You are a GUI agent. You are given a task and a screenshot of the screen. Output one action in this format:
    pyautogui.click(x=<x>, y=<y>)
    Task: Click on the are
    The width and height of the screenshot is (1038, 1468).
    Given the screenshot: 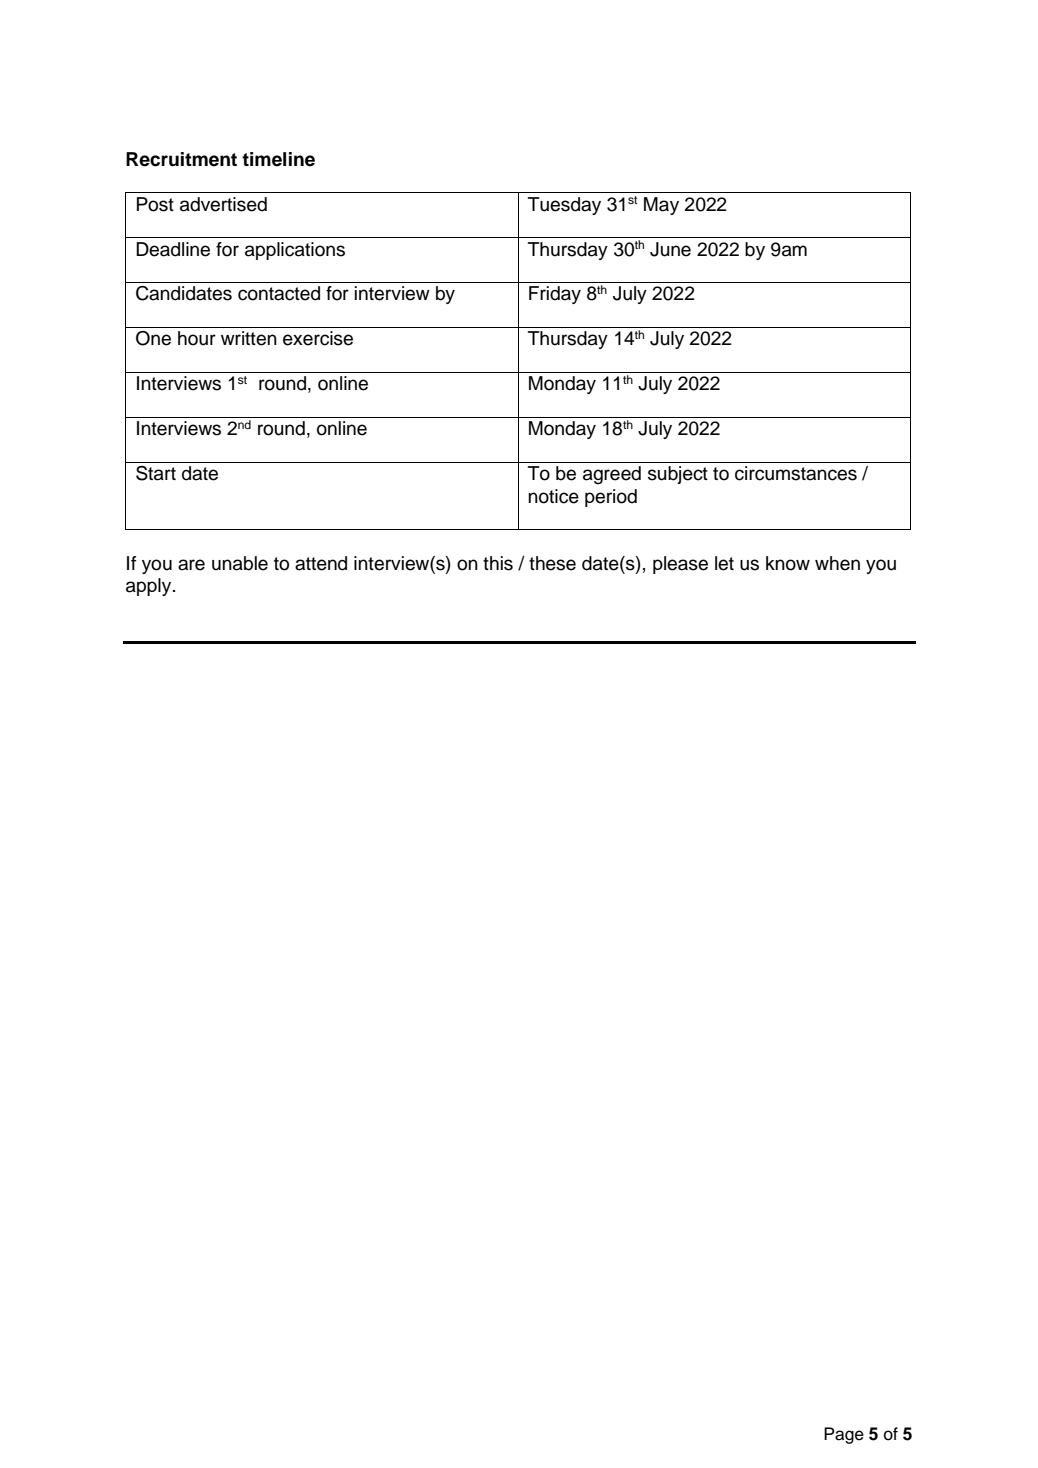 What is the action you would take?
    pyautogui.click(x=191, y=565)
